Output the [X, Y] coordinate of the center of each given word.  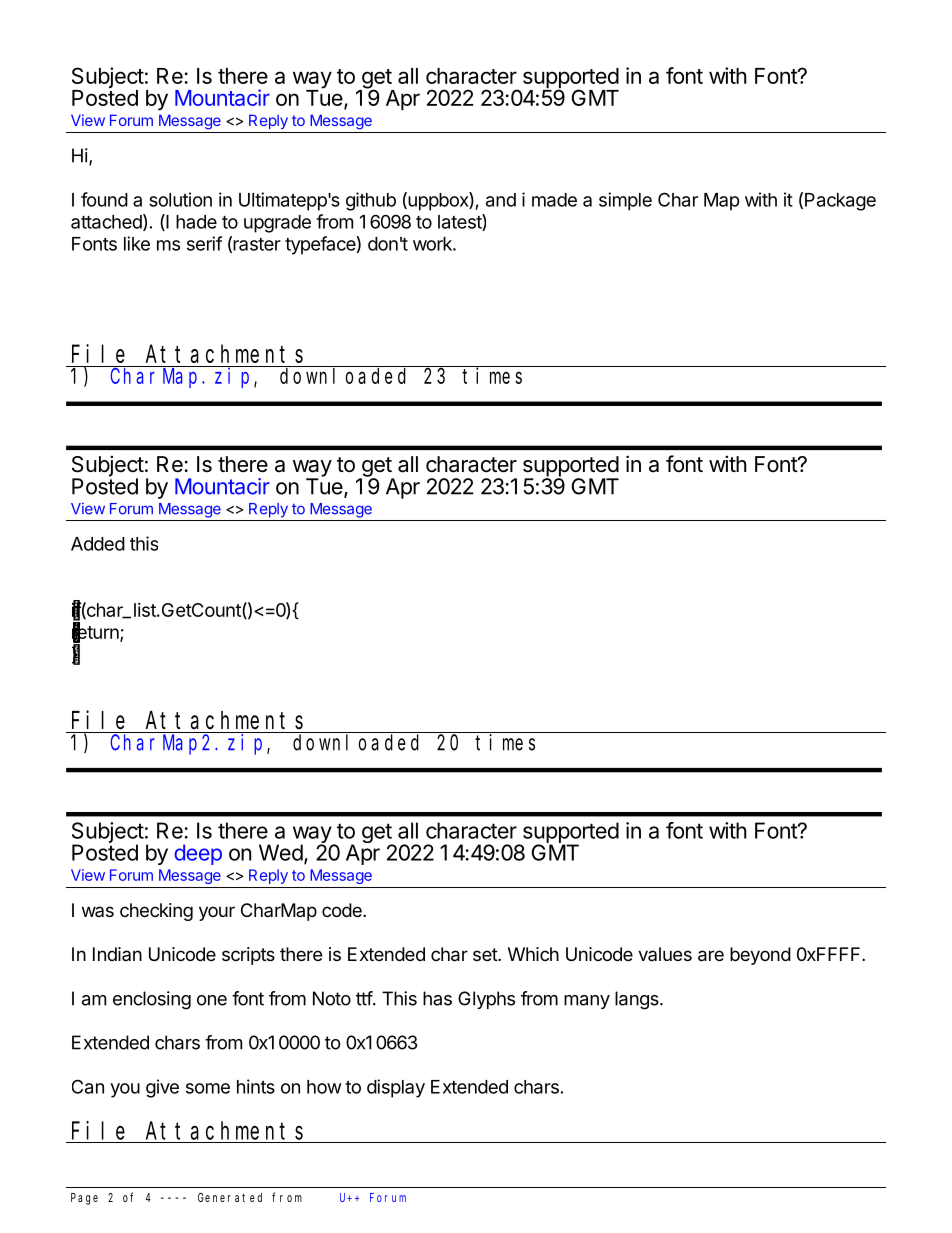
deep [198, 854]
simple [625, 201]
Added [98, 544]
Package [840, 202]
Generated [230, 1197]
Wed [281, 852]
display [396, 1088]
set [486, 954]
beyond [760, 956]
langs [638, 1000]
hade [196, 222]
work [433, 244]
